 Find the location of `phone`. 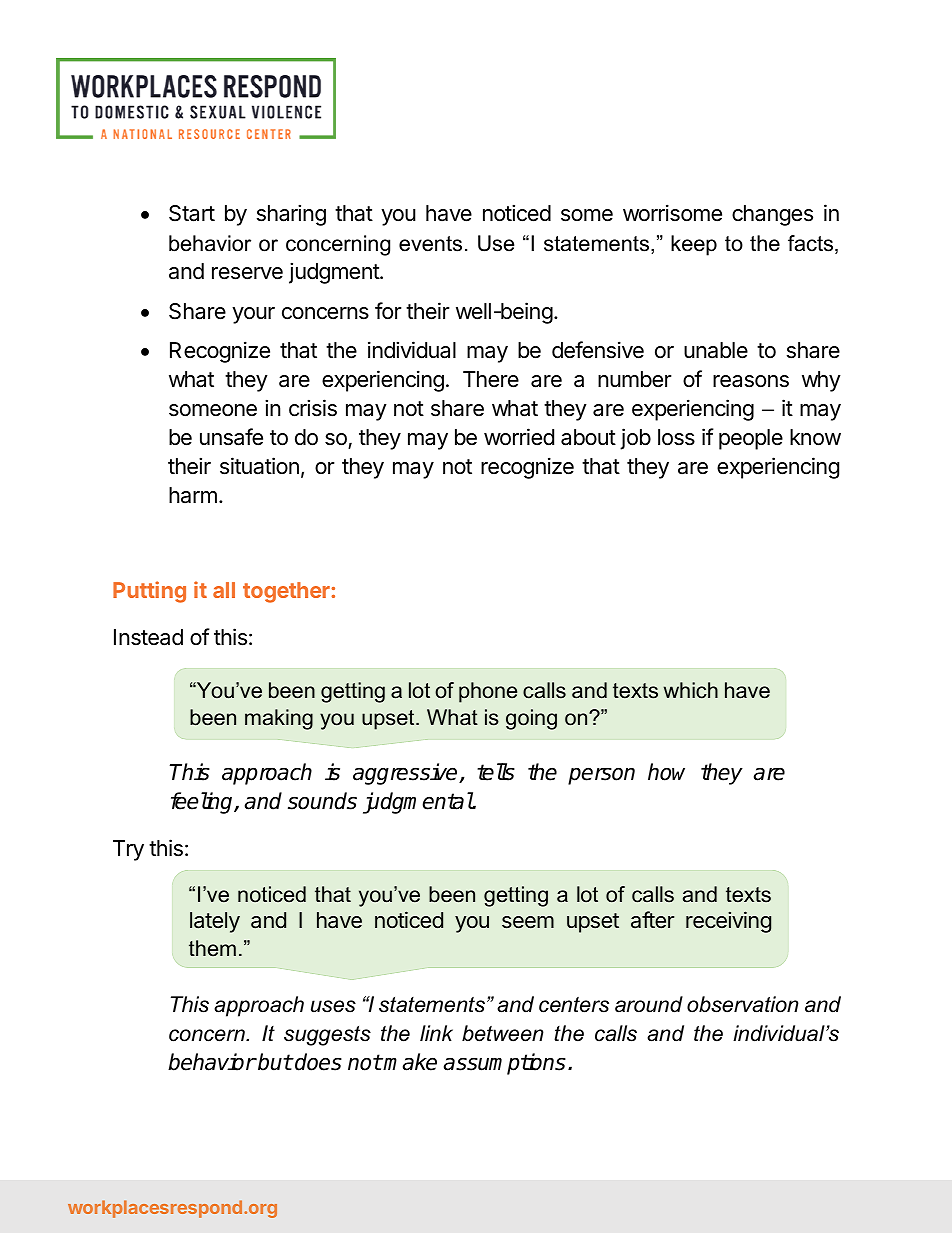

phone is located at coordinates (488, 692).
